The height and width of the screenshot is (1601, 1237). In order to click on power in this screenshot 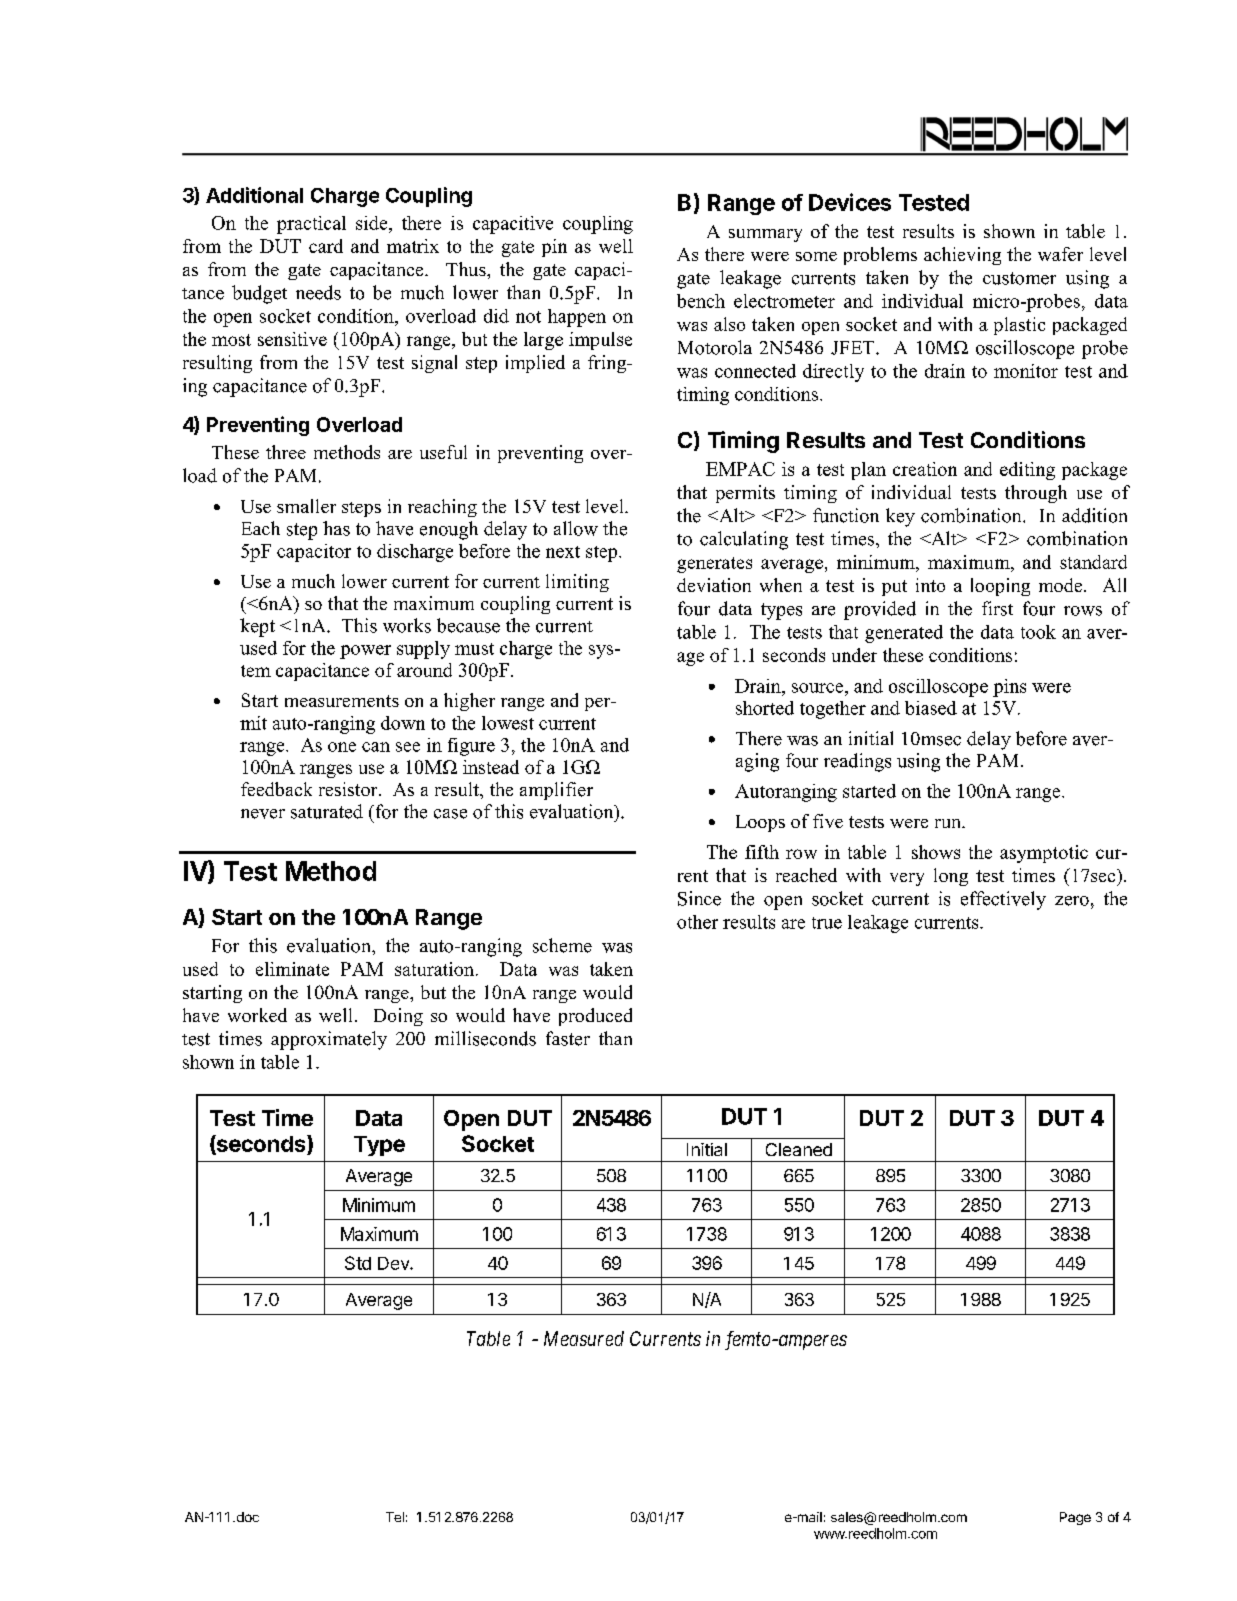, I will do `click(365, 652)`.
